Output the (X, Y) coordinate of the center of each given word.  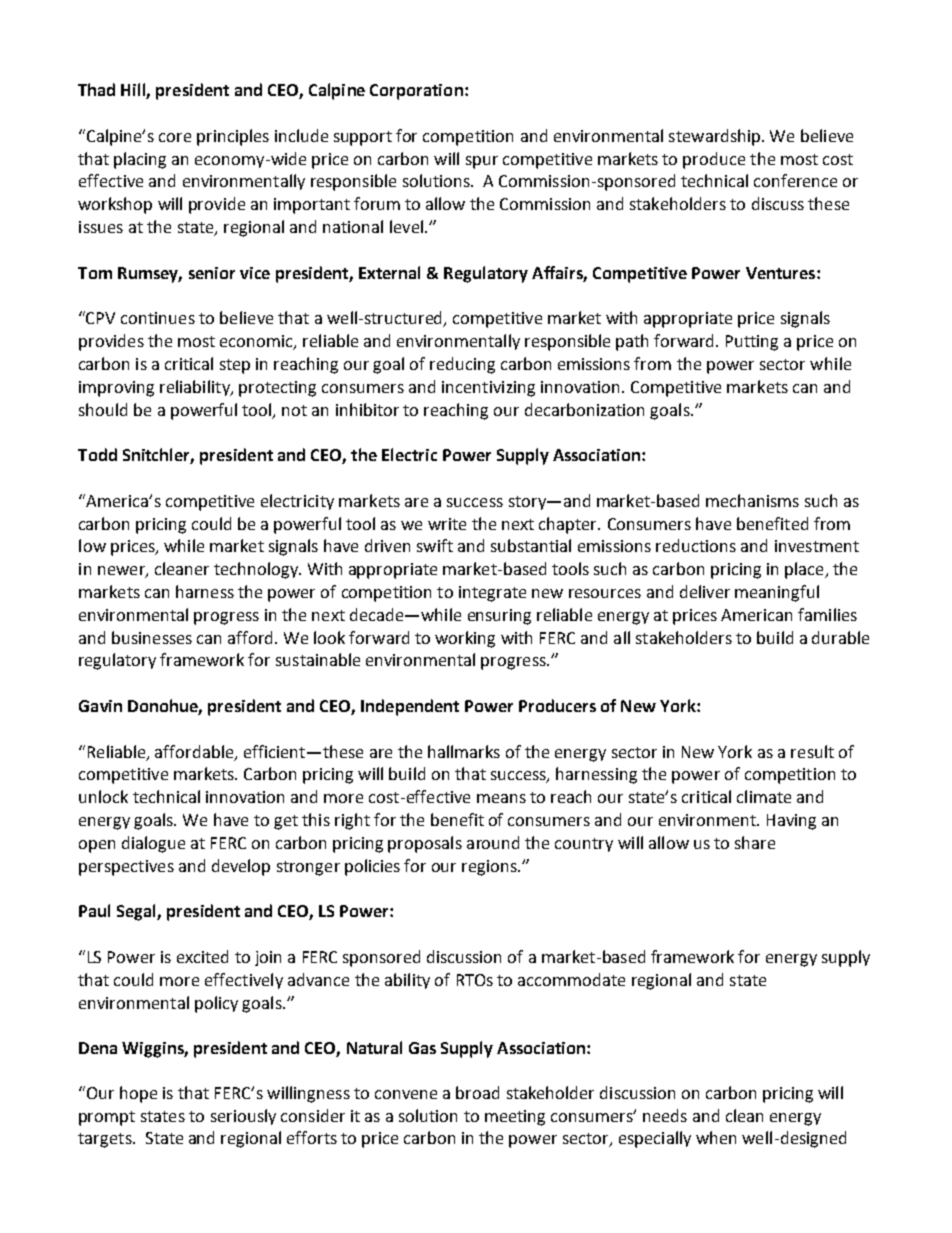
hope (138, 1094)
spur (482, 162)
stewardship (716, 137)
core (175, 137)
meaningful (777, 593)
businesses (152, 637)
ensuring (499, 617)
